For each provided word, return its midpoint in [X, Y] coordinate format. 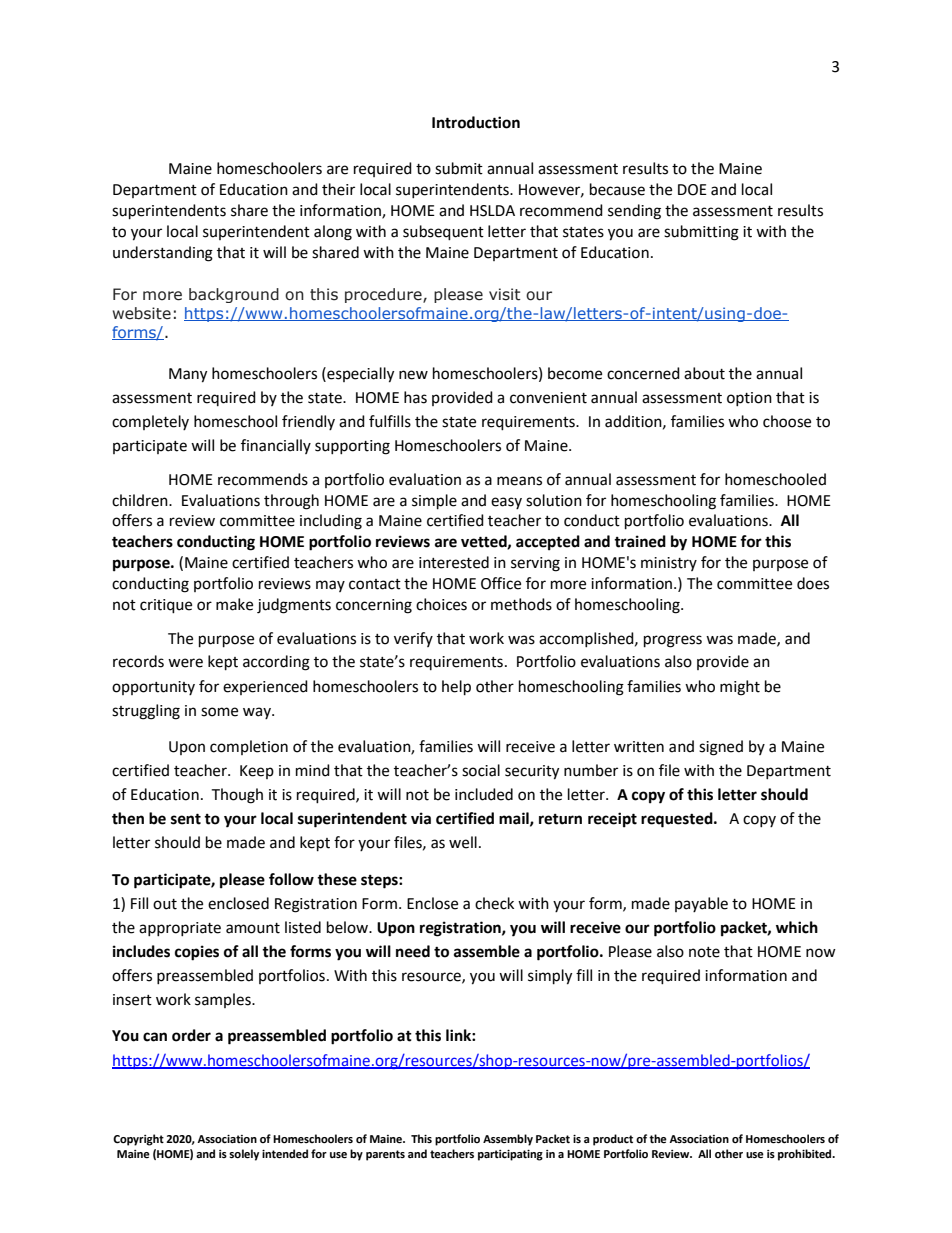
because [617, 189]
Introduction [476, 122]
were [185, 663]
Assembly [508, 1140]
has [415, 397]
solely [244, 1155]
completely [150, 422]
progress [673, 641]
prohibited [806, 1155]
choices [441, 604]
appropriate [180, 929]
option [749, 399]
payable [701, 904]
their [338, 189]
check [494, 903]
